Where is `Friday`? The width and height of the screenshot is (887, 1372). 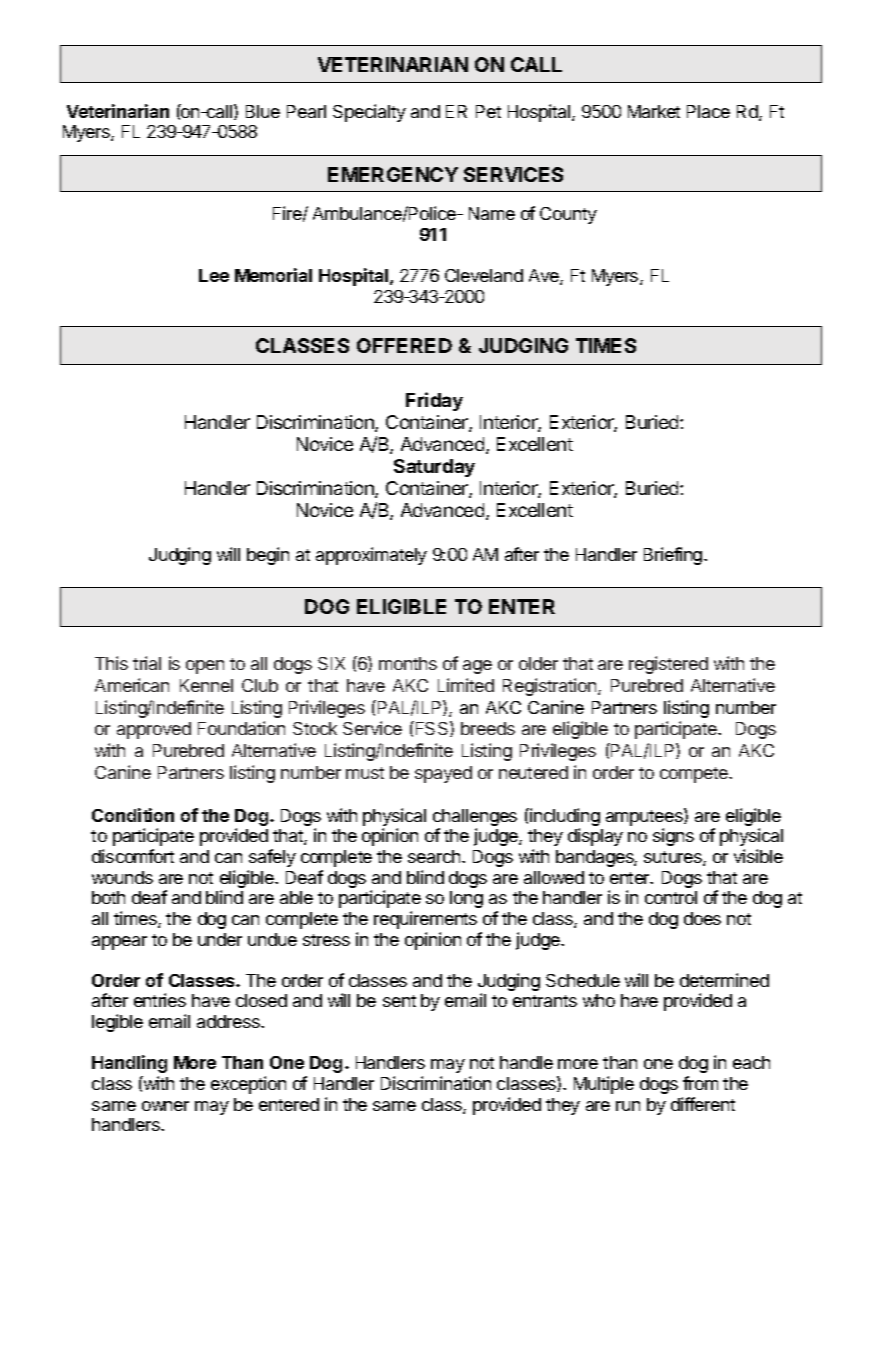 Friday is located at coordinates (434, 401).
